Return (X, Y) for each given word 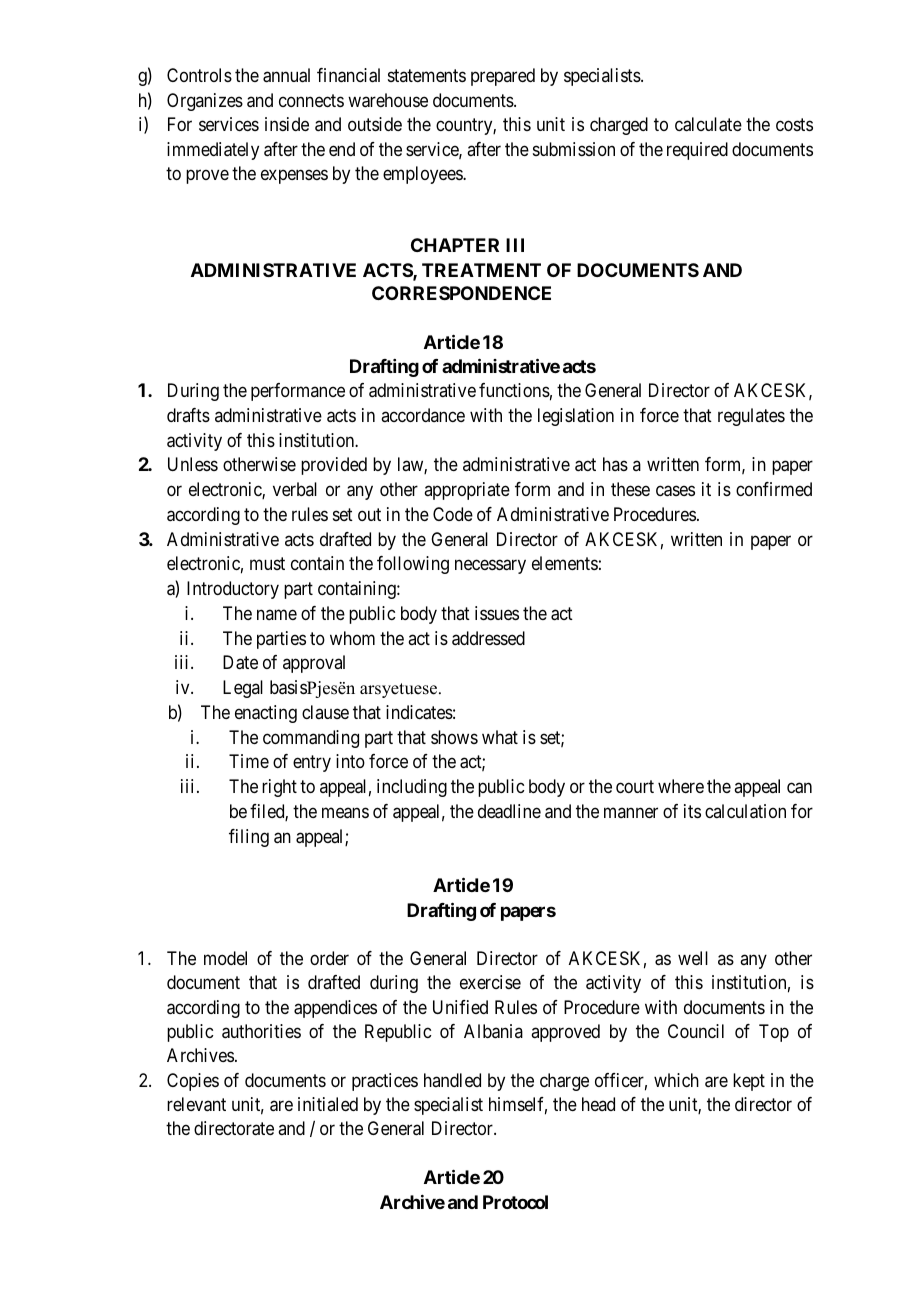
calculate (708, 124)
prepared (503, 77)
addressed (488, 638)
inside (287, 124)
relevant (196, 1104)
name (277, 615)
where (681, 786)
